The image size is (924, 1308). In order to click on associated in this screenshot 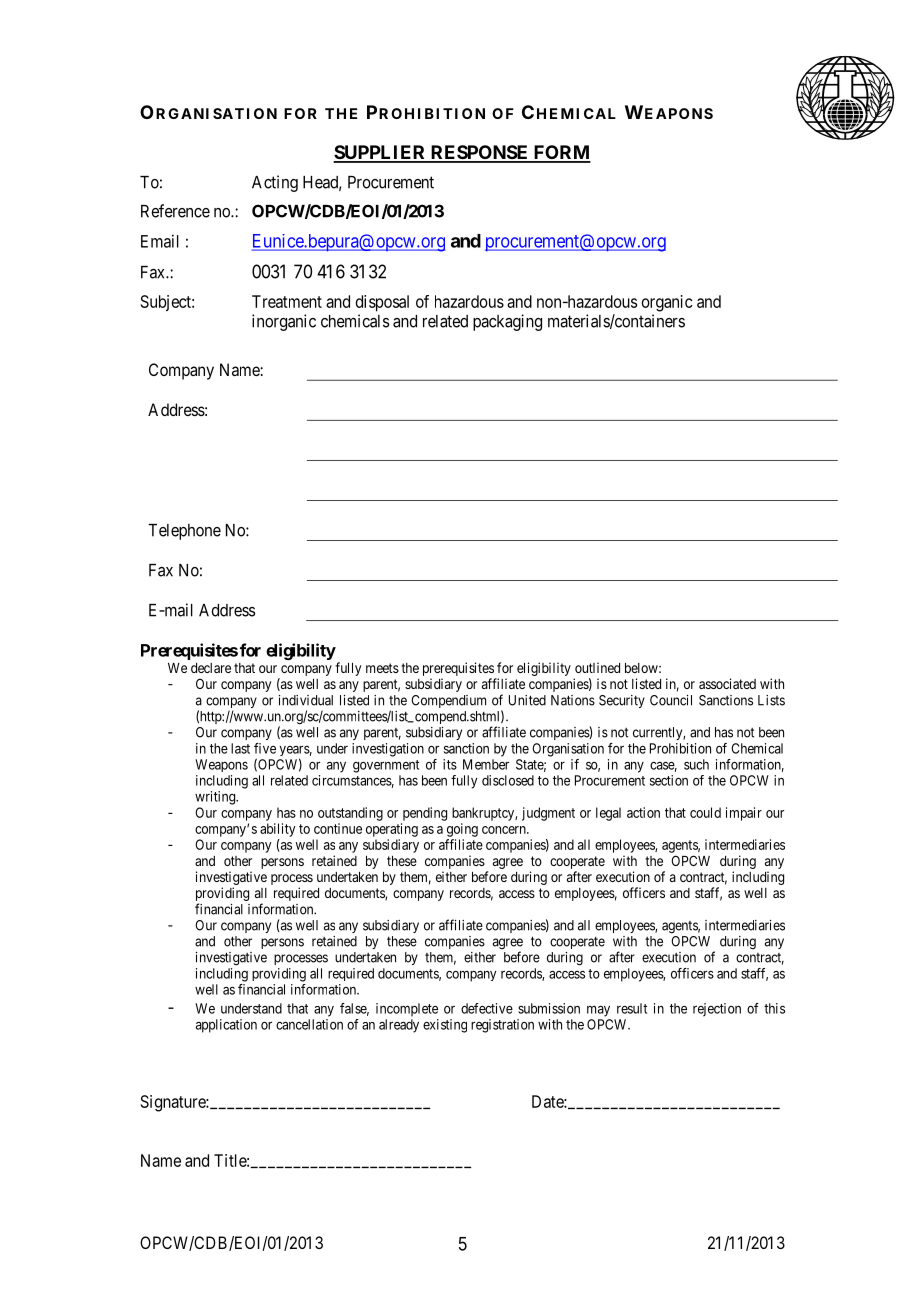, I will do `click(727, 683)`.
